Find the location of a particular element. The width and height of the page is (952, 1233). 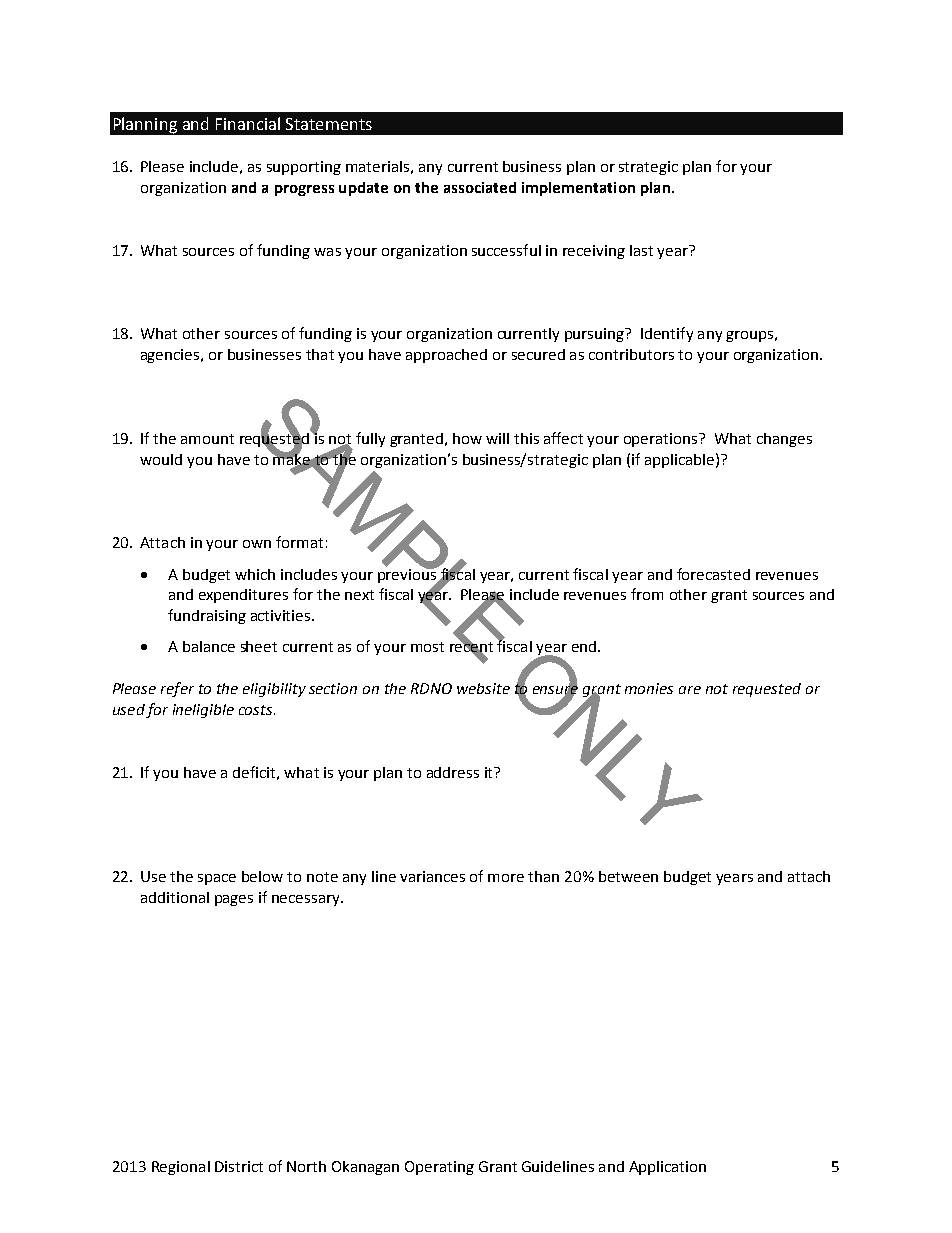

between is located at coordinates (628, 876).
